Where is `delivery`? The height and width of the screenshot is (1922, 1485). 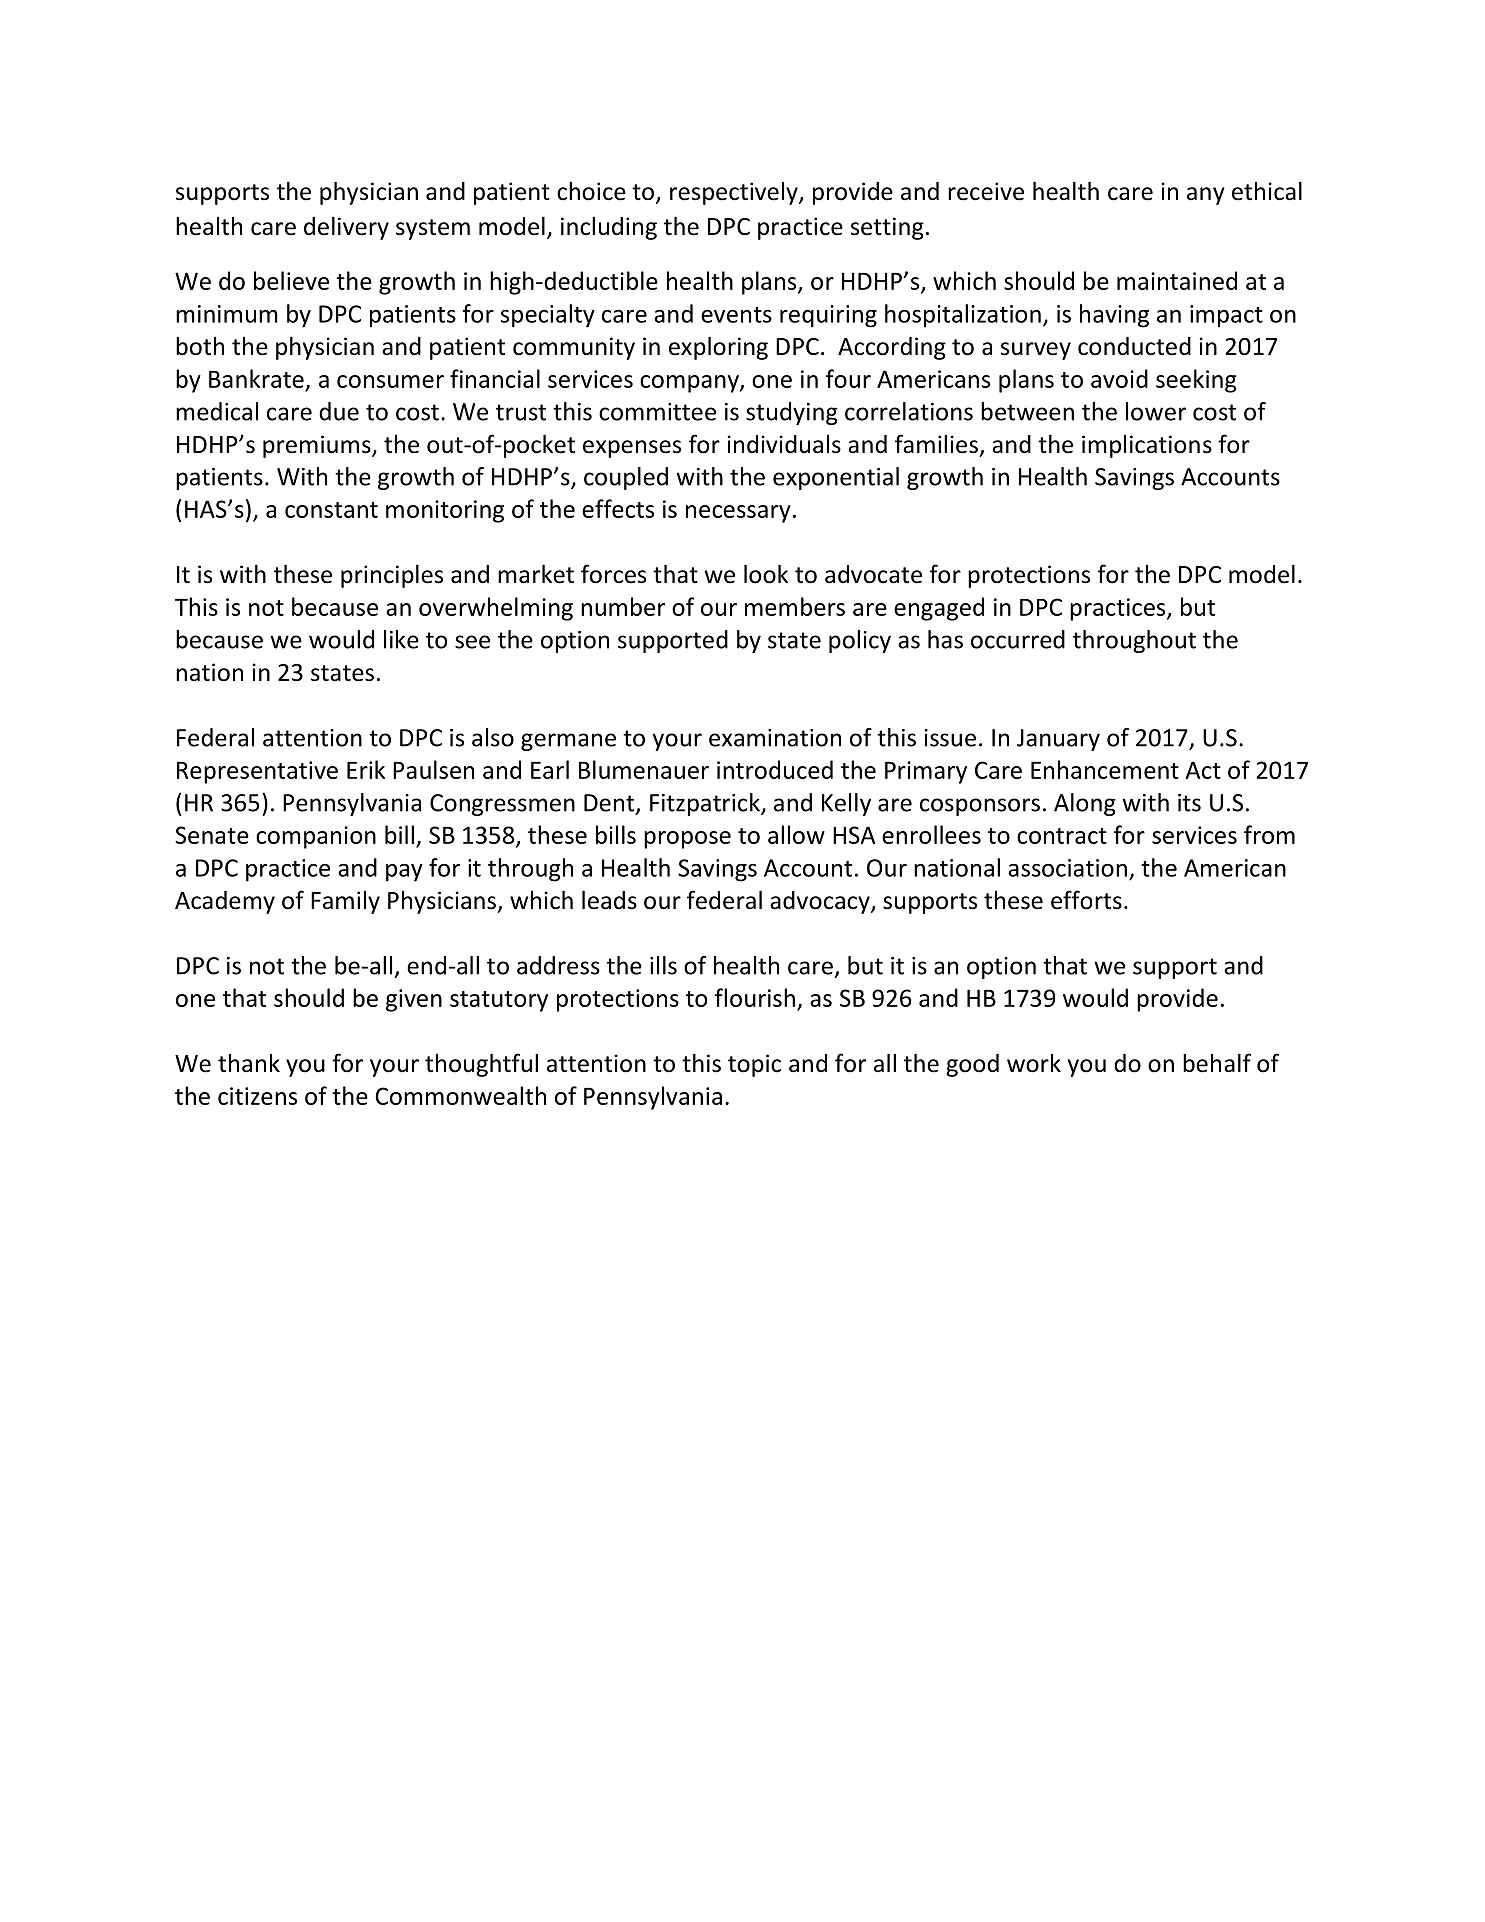 delivery is located at coordinates (346, 228).
